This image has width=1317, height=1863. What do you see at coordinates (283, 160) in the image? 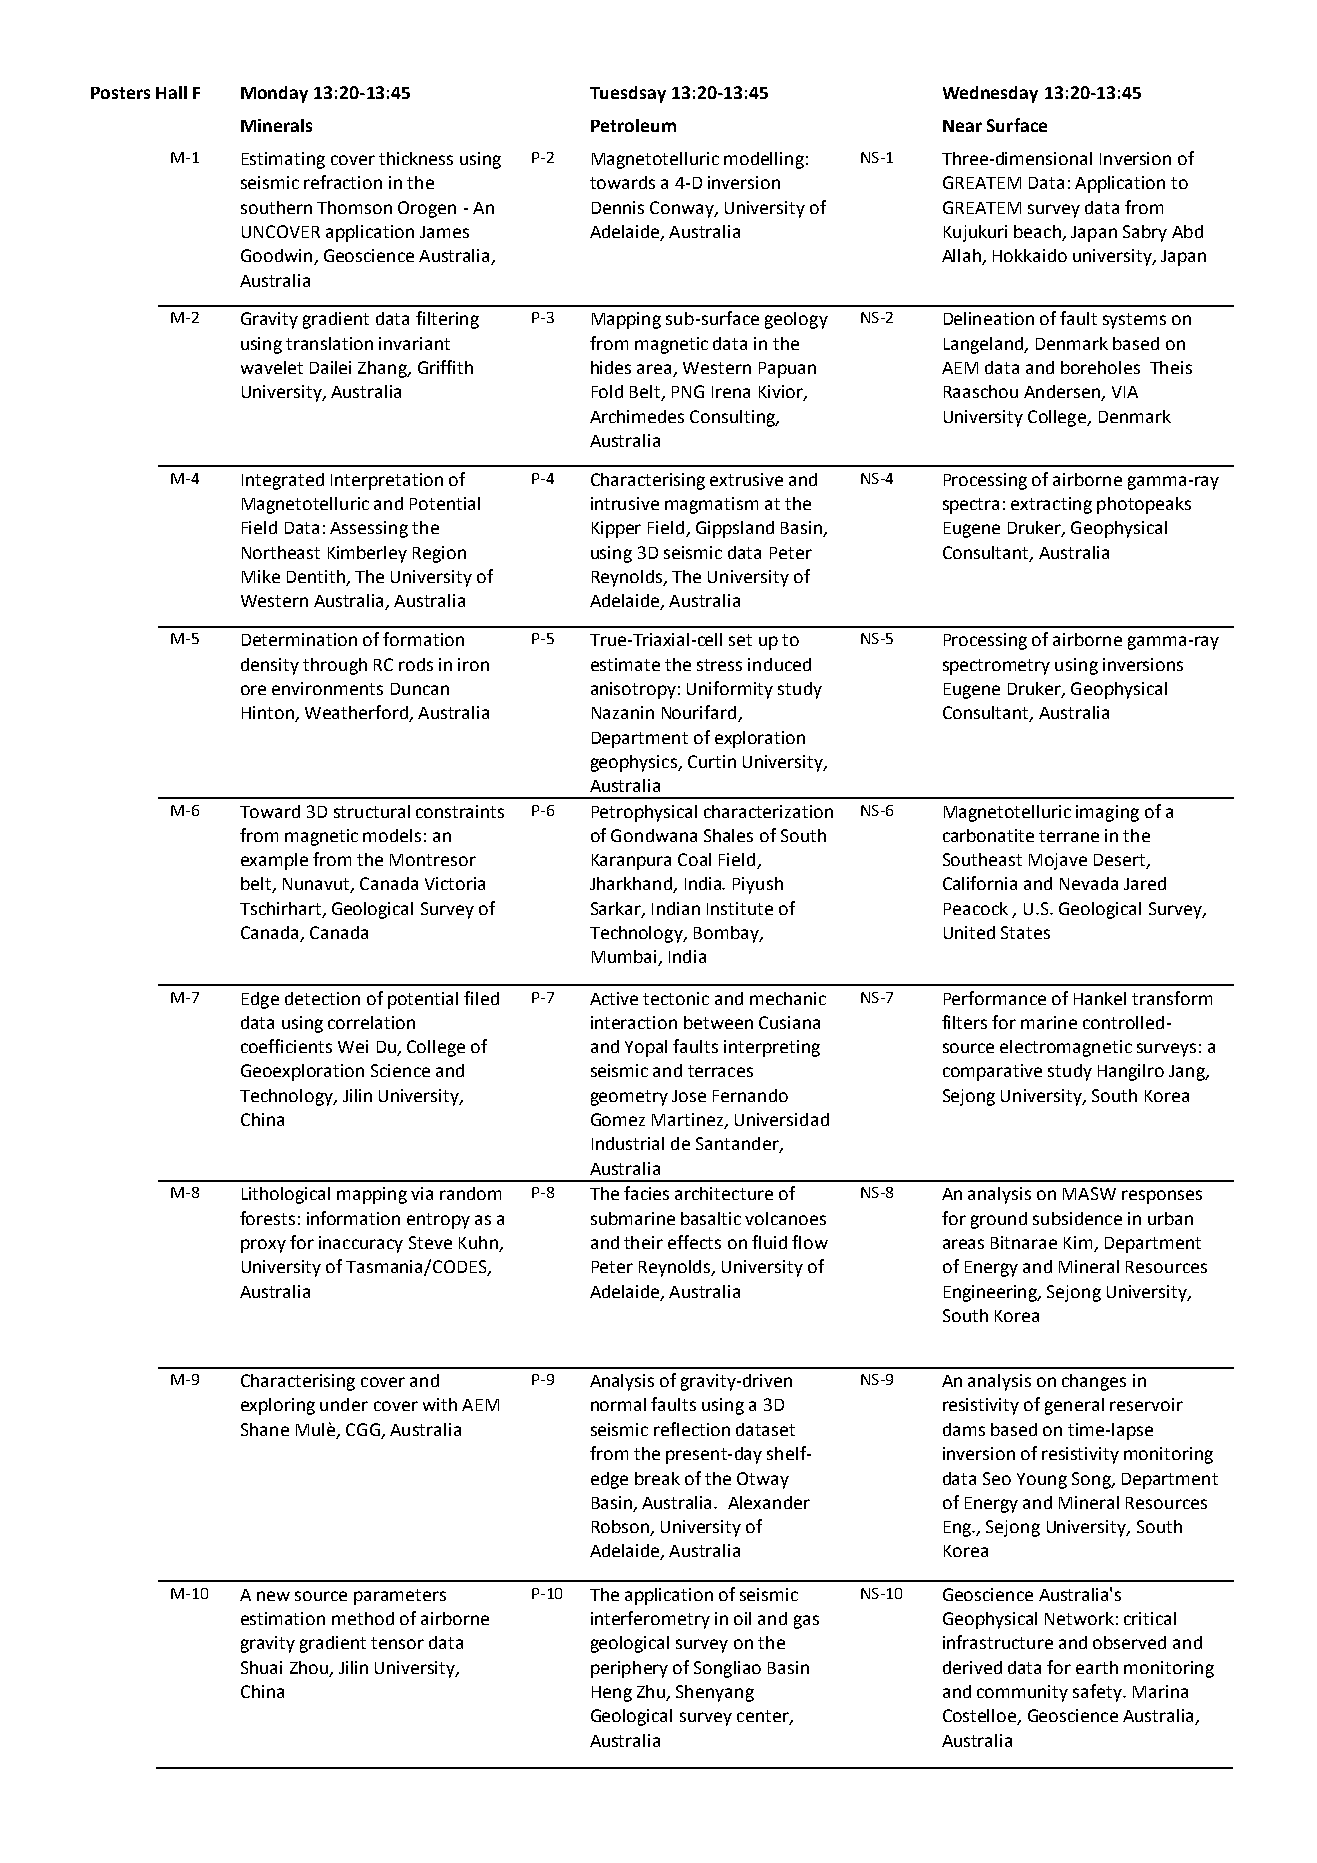
I see `Estimating` at bounding box center [283, 160].
